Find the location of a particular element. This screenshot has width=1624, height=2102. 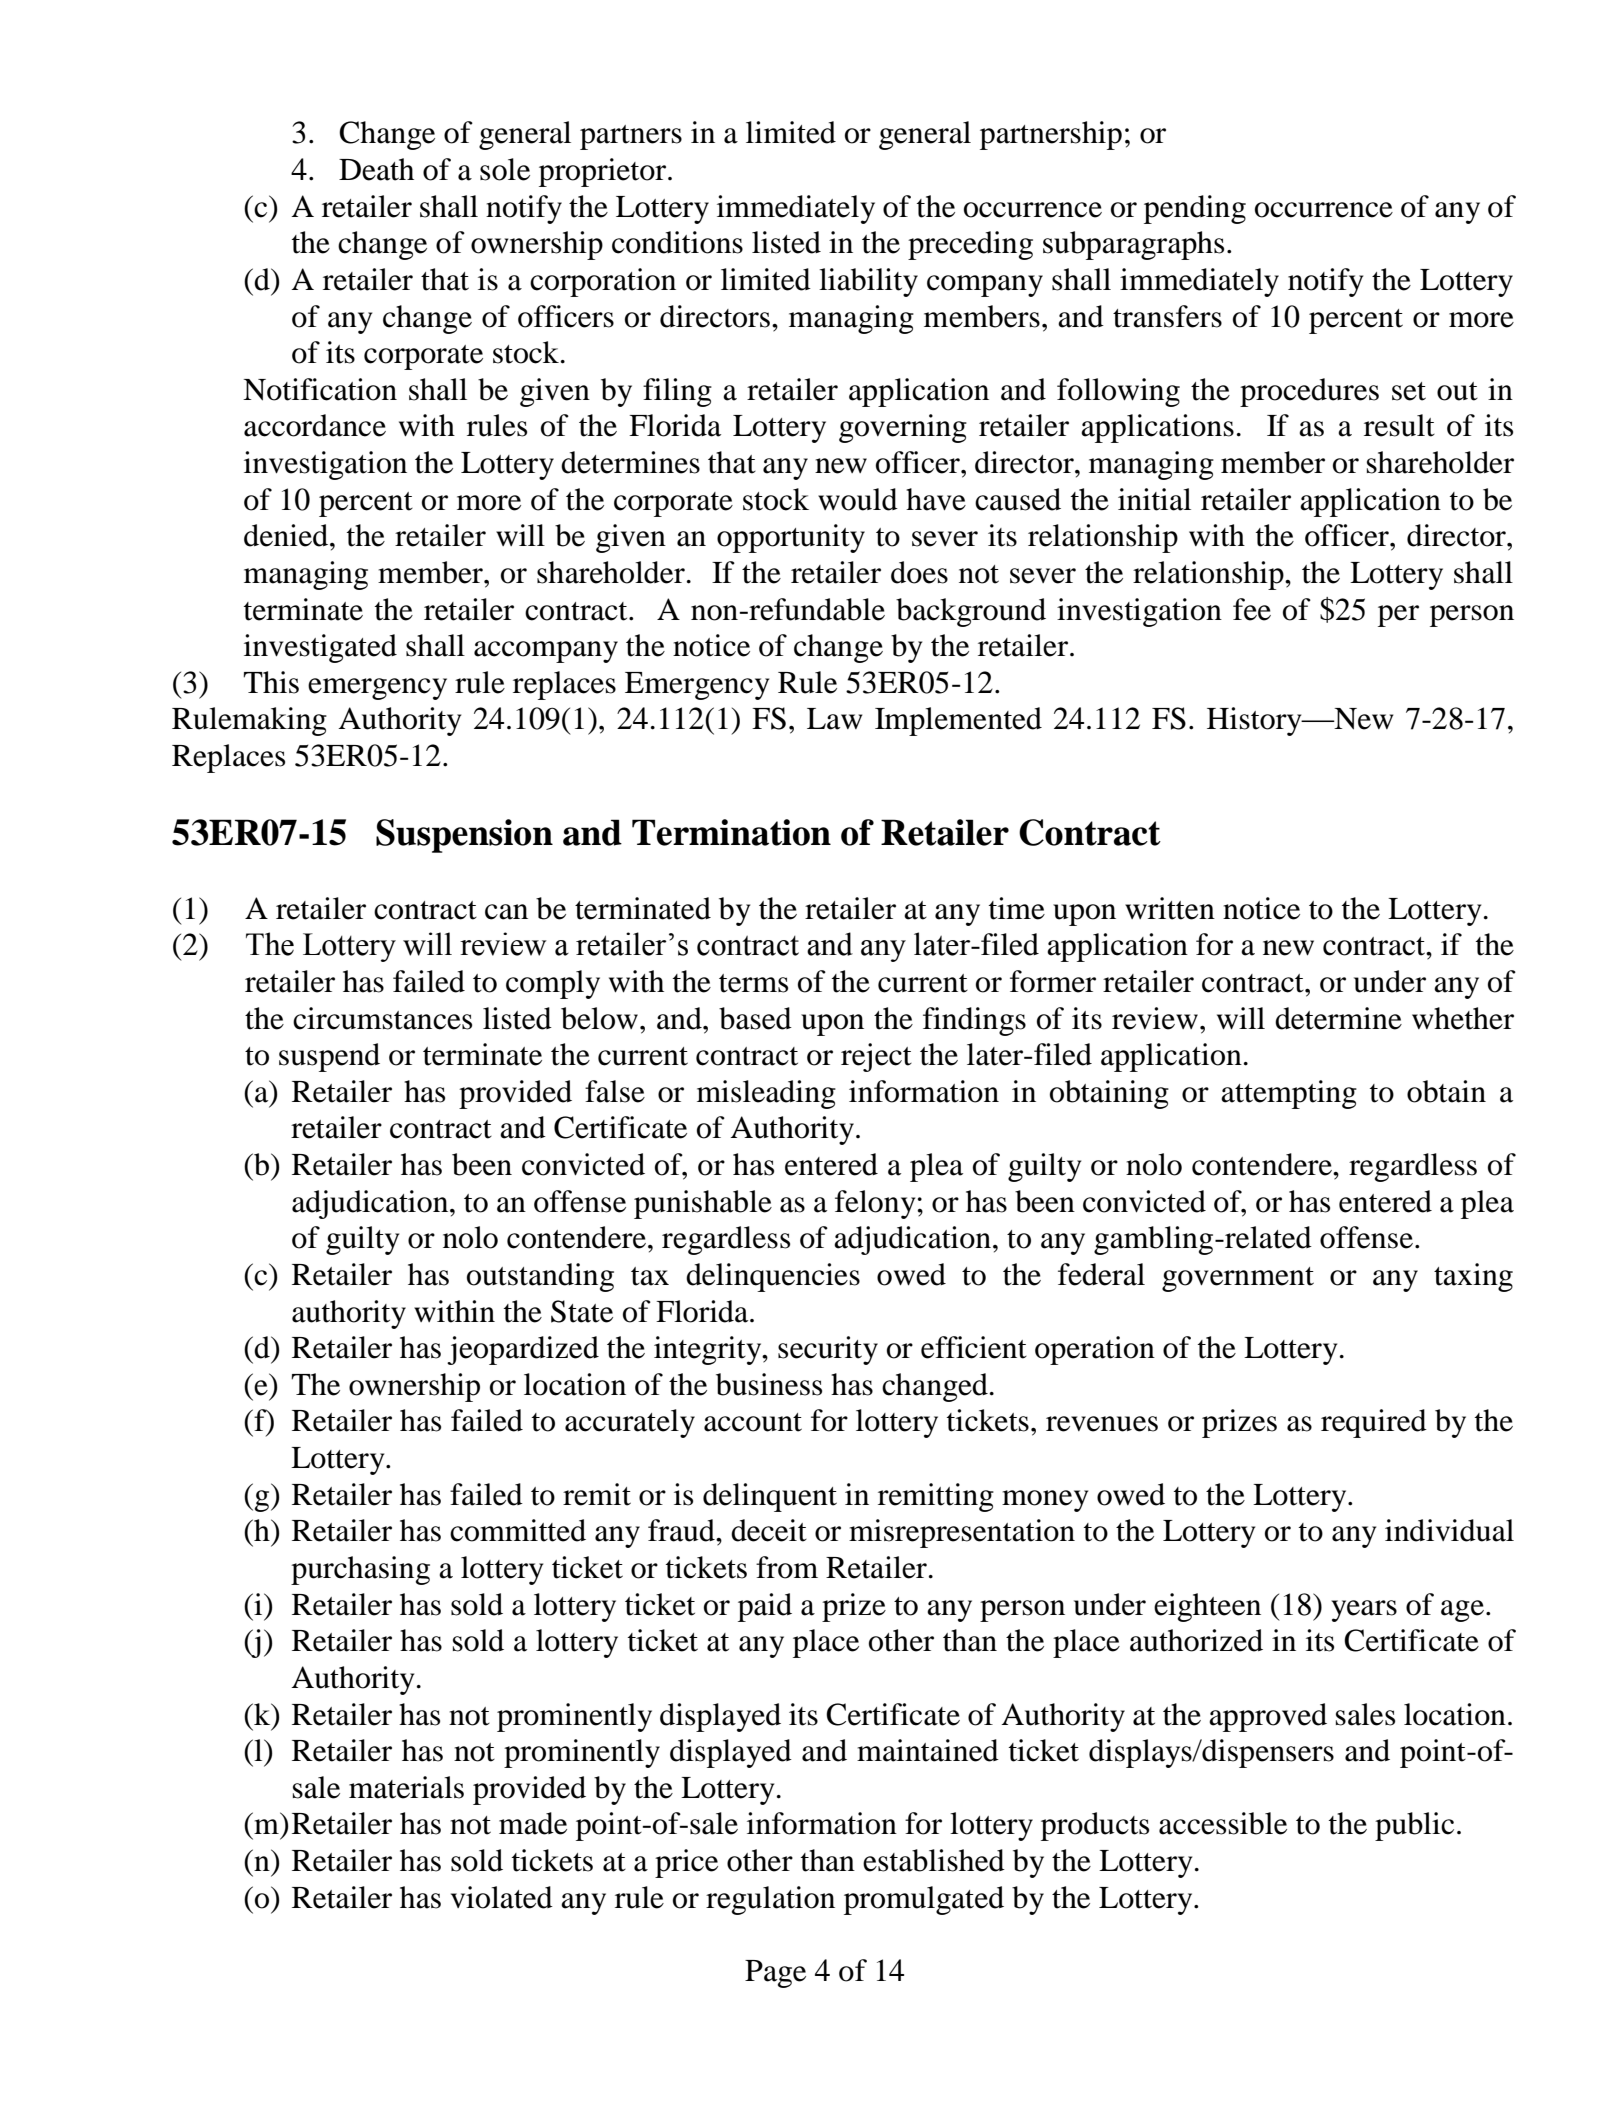

Death is located at coordinates (376, 169).
